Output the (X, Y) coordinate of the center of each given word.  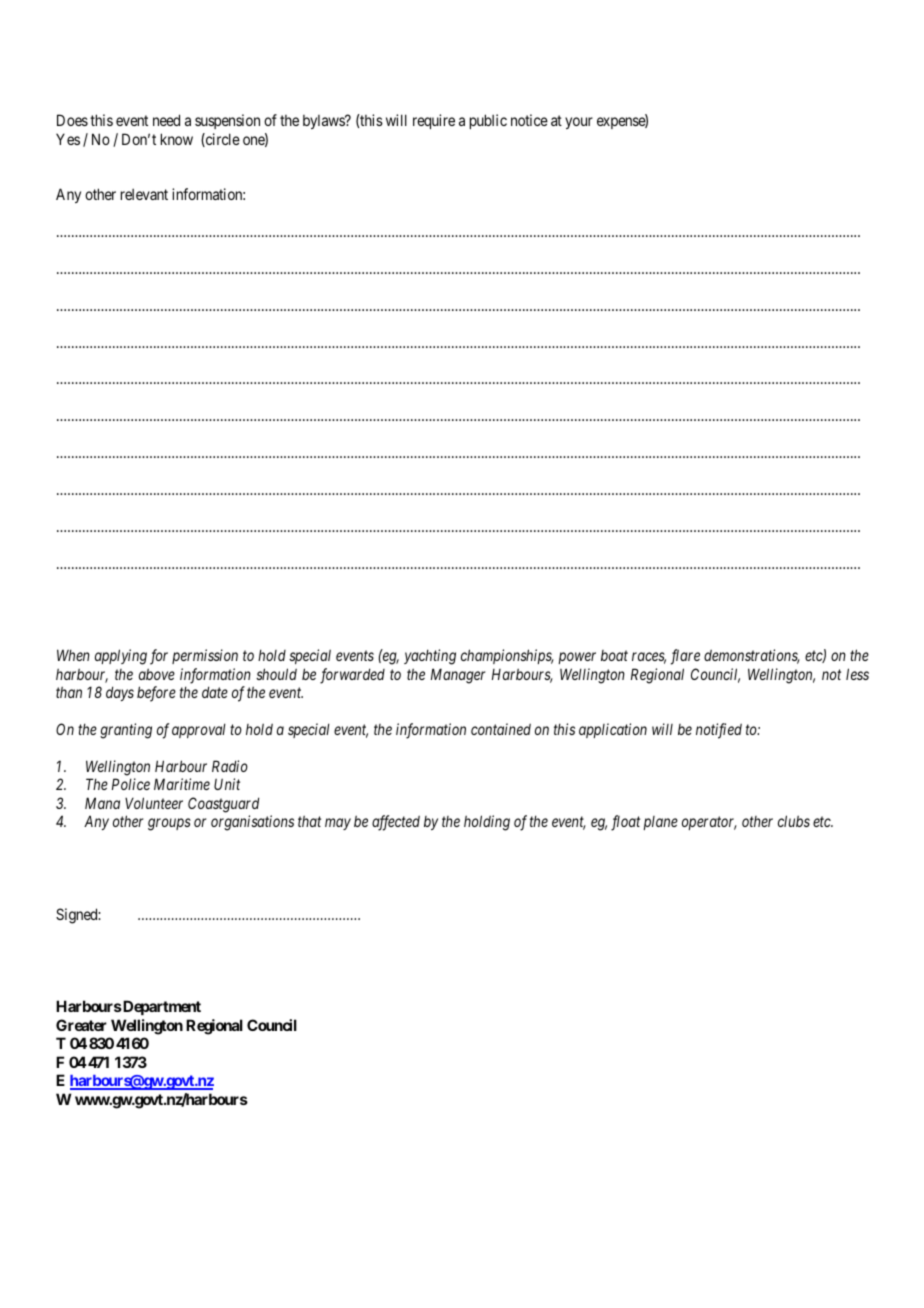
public (488, 121)
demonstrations (752, 656)
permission (205, 656)
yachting (430, 657)
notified (719, 731)
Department (161, 1007)
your (579, 123)
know (177, 139)
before (156, 694)
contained (501, 729)
